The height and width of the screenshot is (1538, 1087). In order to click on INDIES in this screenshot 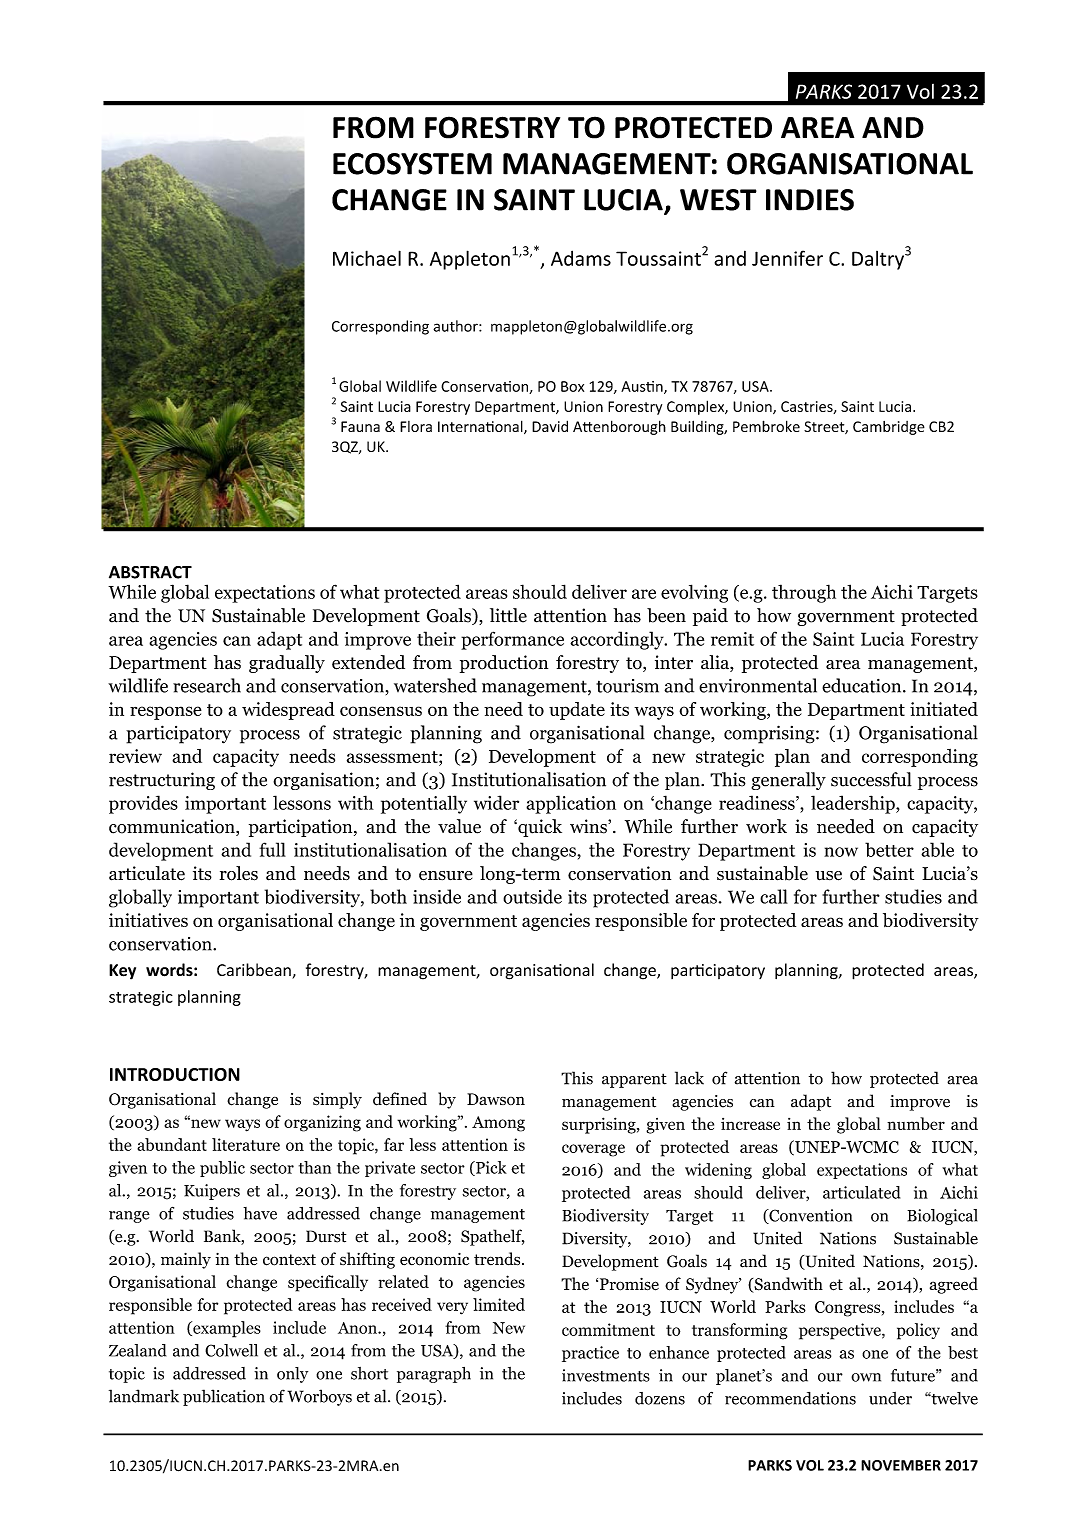, I will do `click(810, 200)`.
